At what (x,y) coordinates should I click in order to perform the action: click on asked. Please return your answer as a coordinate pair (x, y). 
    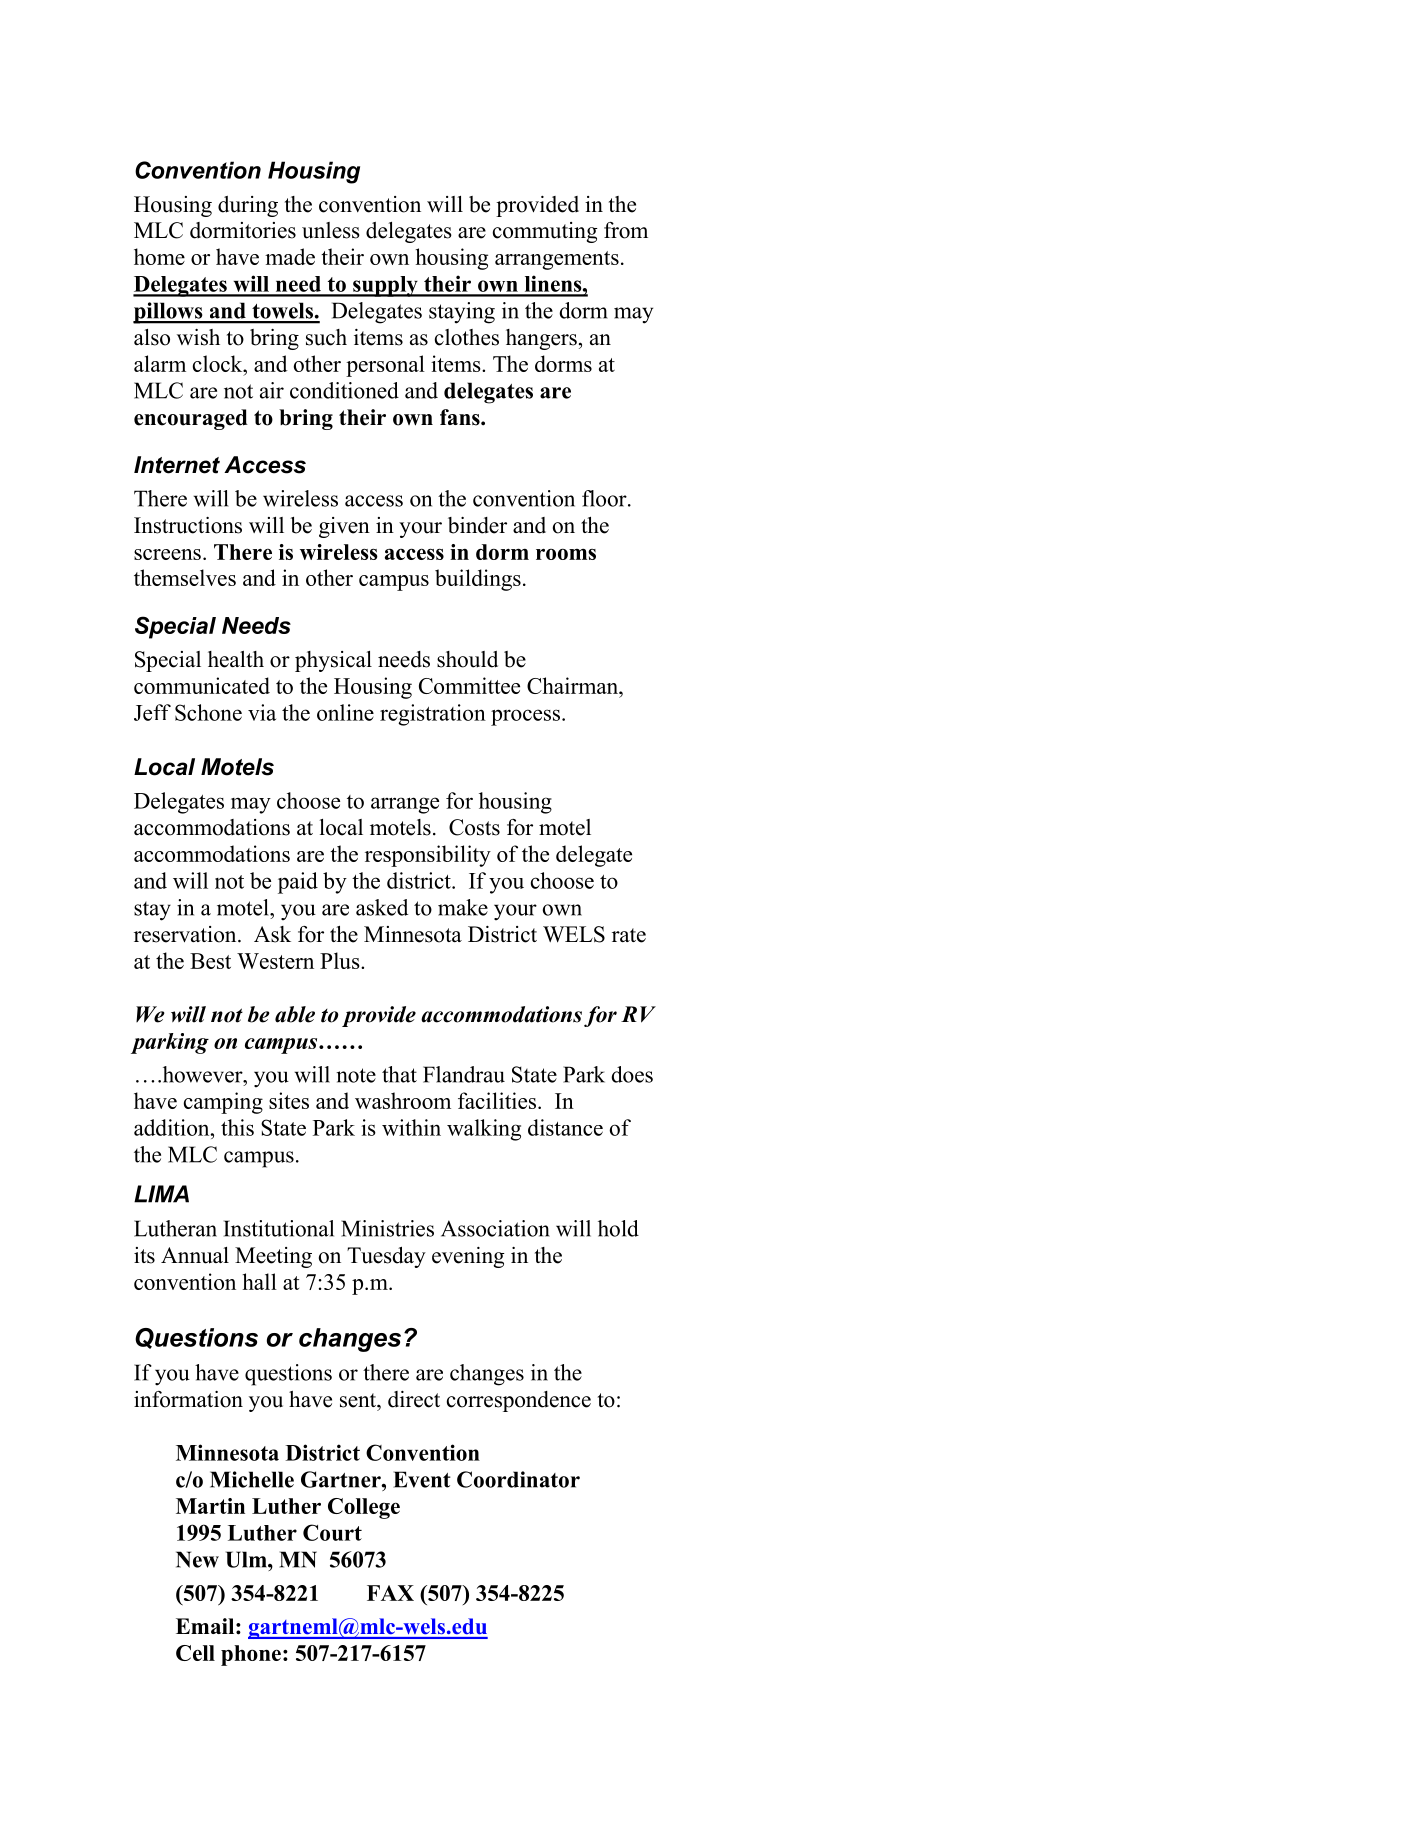
    Looking at the image, I should click on (382, 907).
